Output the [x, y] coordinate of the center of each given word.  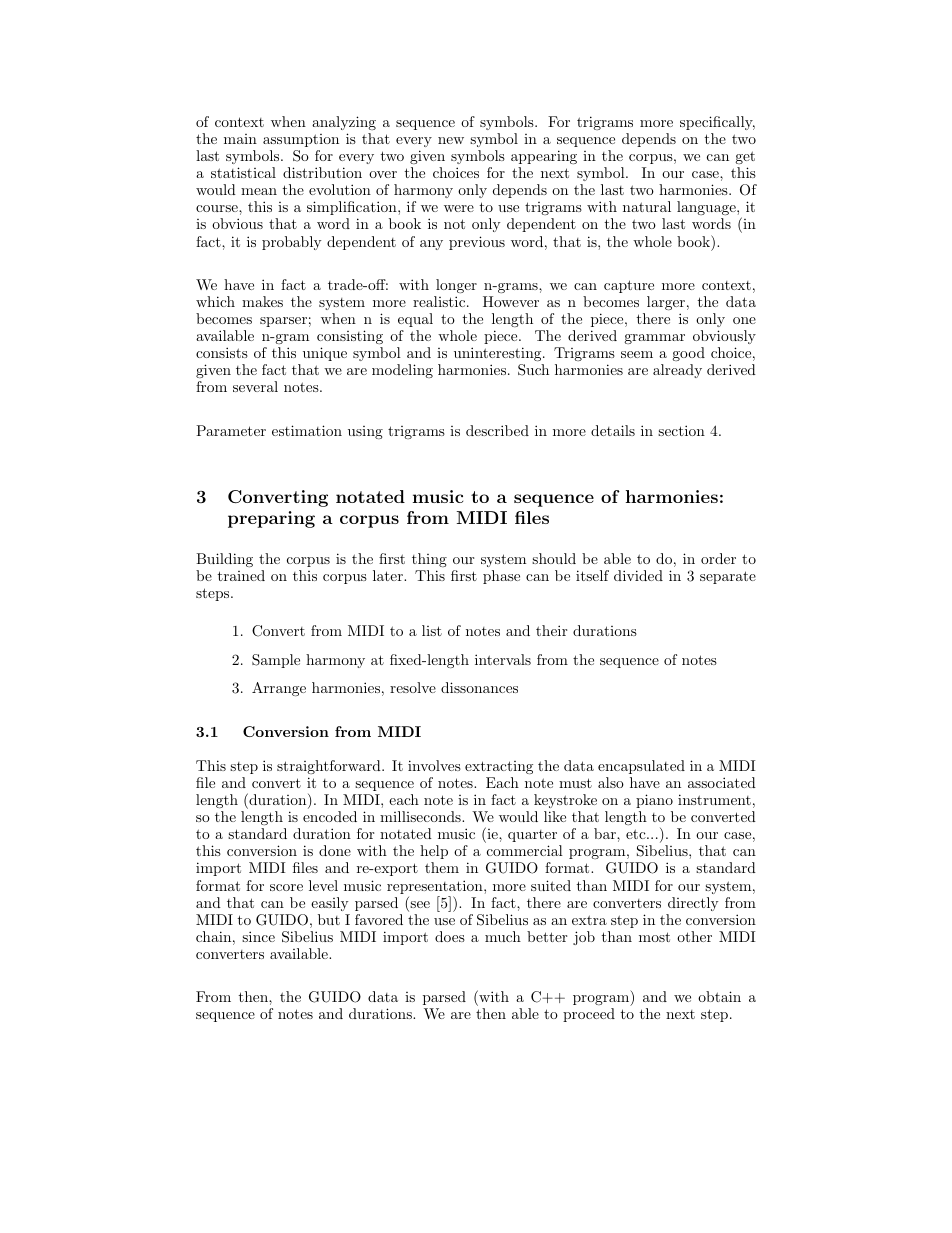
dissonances [479, 687]
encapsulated [641, 767]
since [258, 936]
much [503, 936]
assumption [301, 140]
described [497, 430]
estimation [307, 430]
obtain [719, 996]
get [745, 157]
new [451, 140]
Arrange [279, 689]
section [681, 430]
